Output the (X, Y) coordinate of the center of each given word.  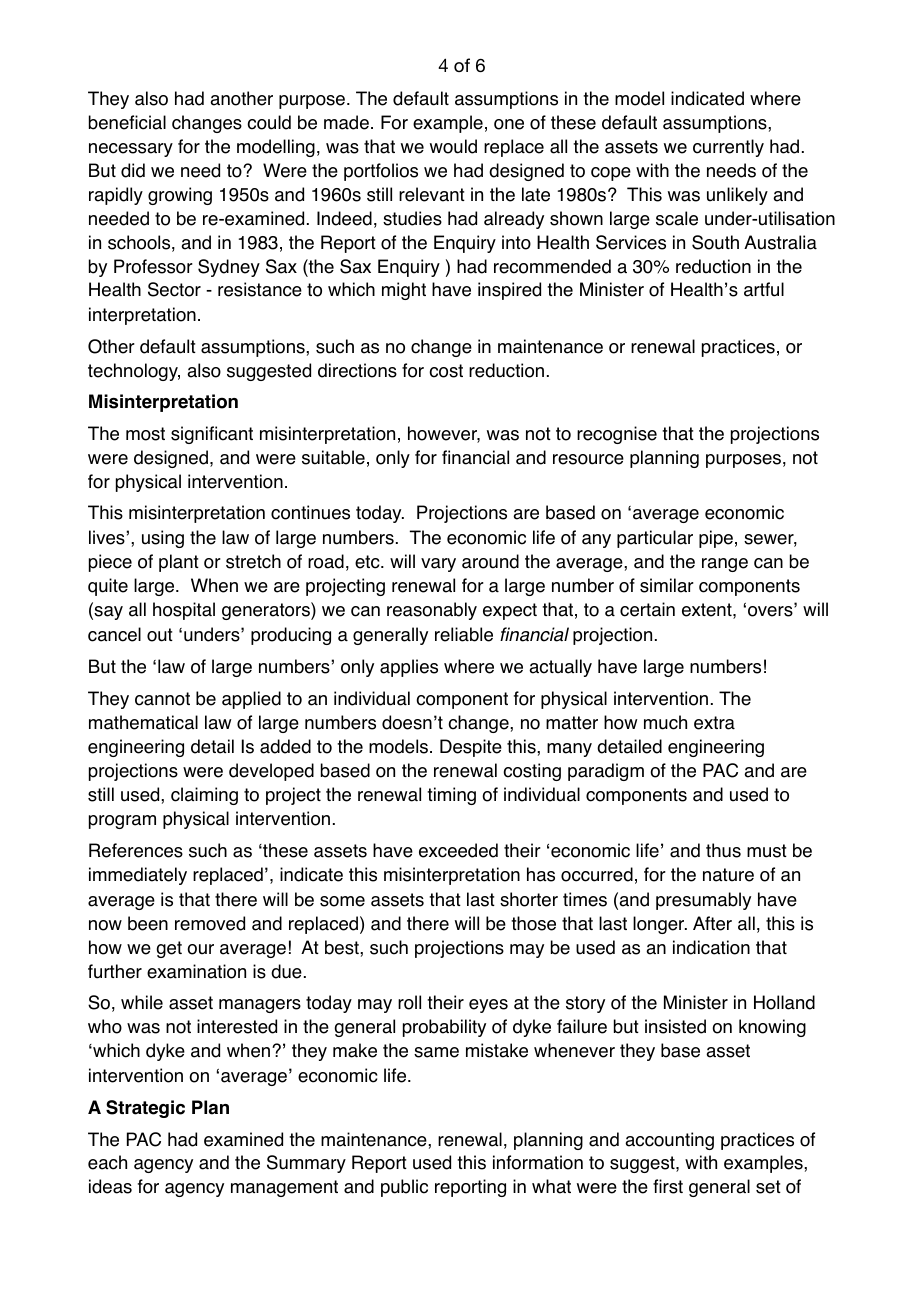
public (404, 1188)
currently (728, 148)
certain (647, 609)
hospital (184, 611)
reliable (464, 634)
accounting (669, 1141)
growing (180, 196)
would (453, 146)
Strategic (145, 1109)
